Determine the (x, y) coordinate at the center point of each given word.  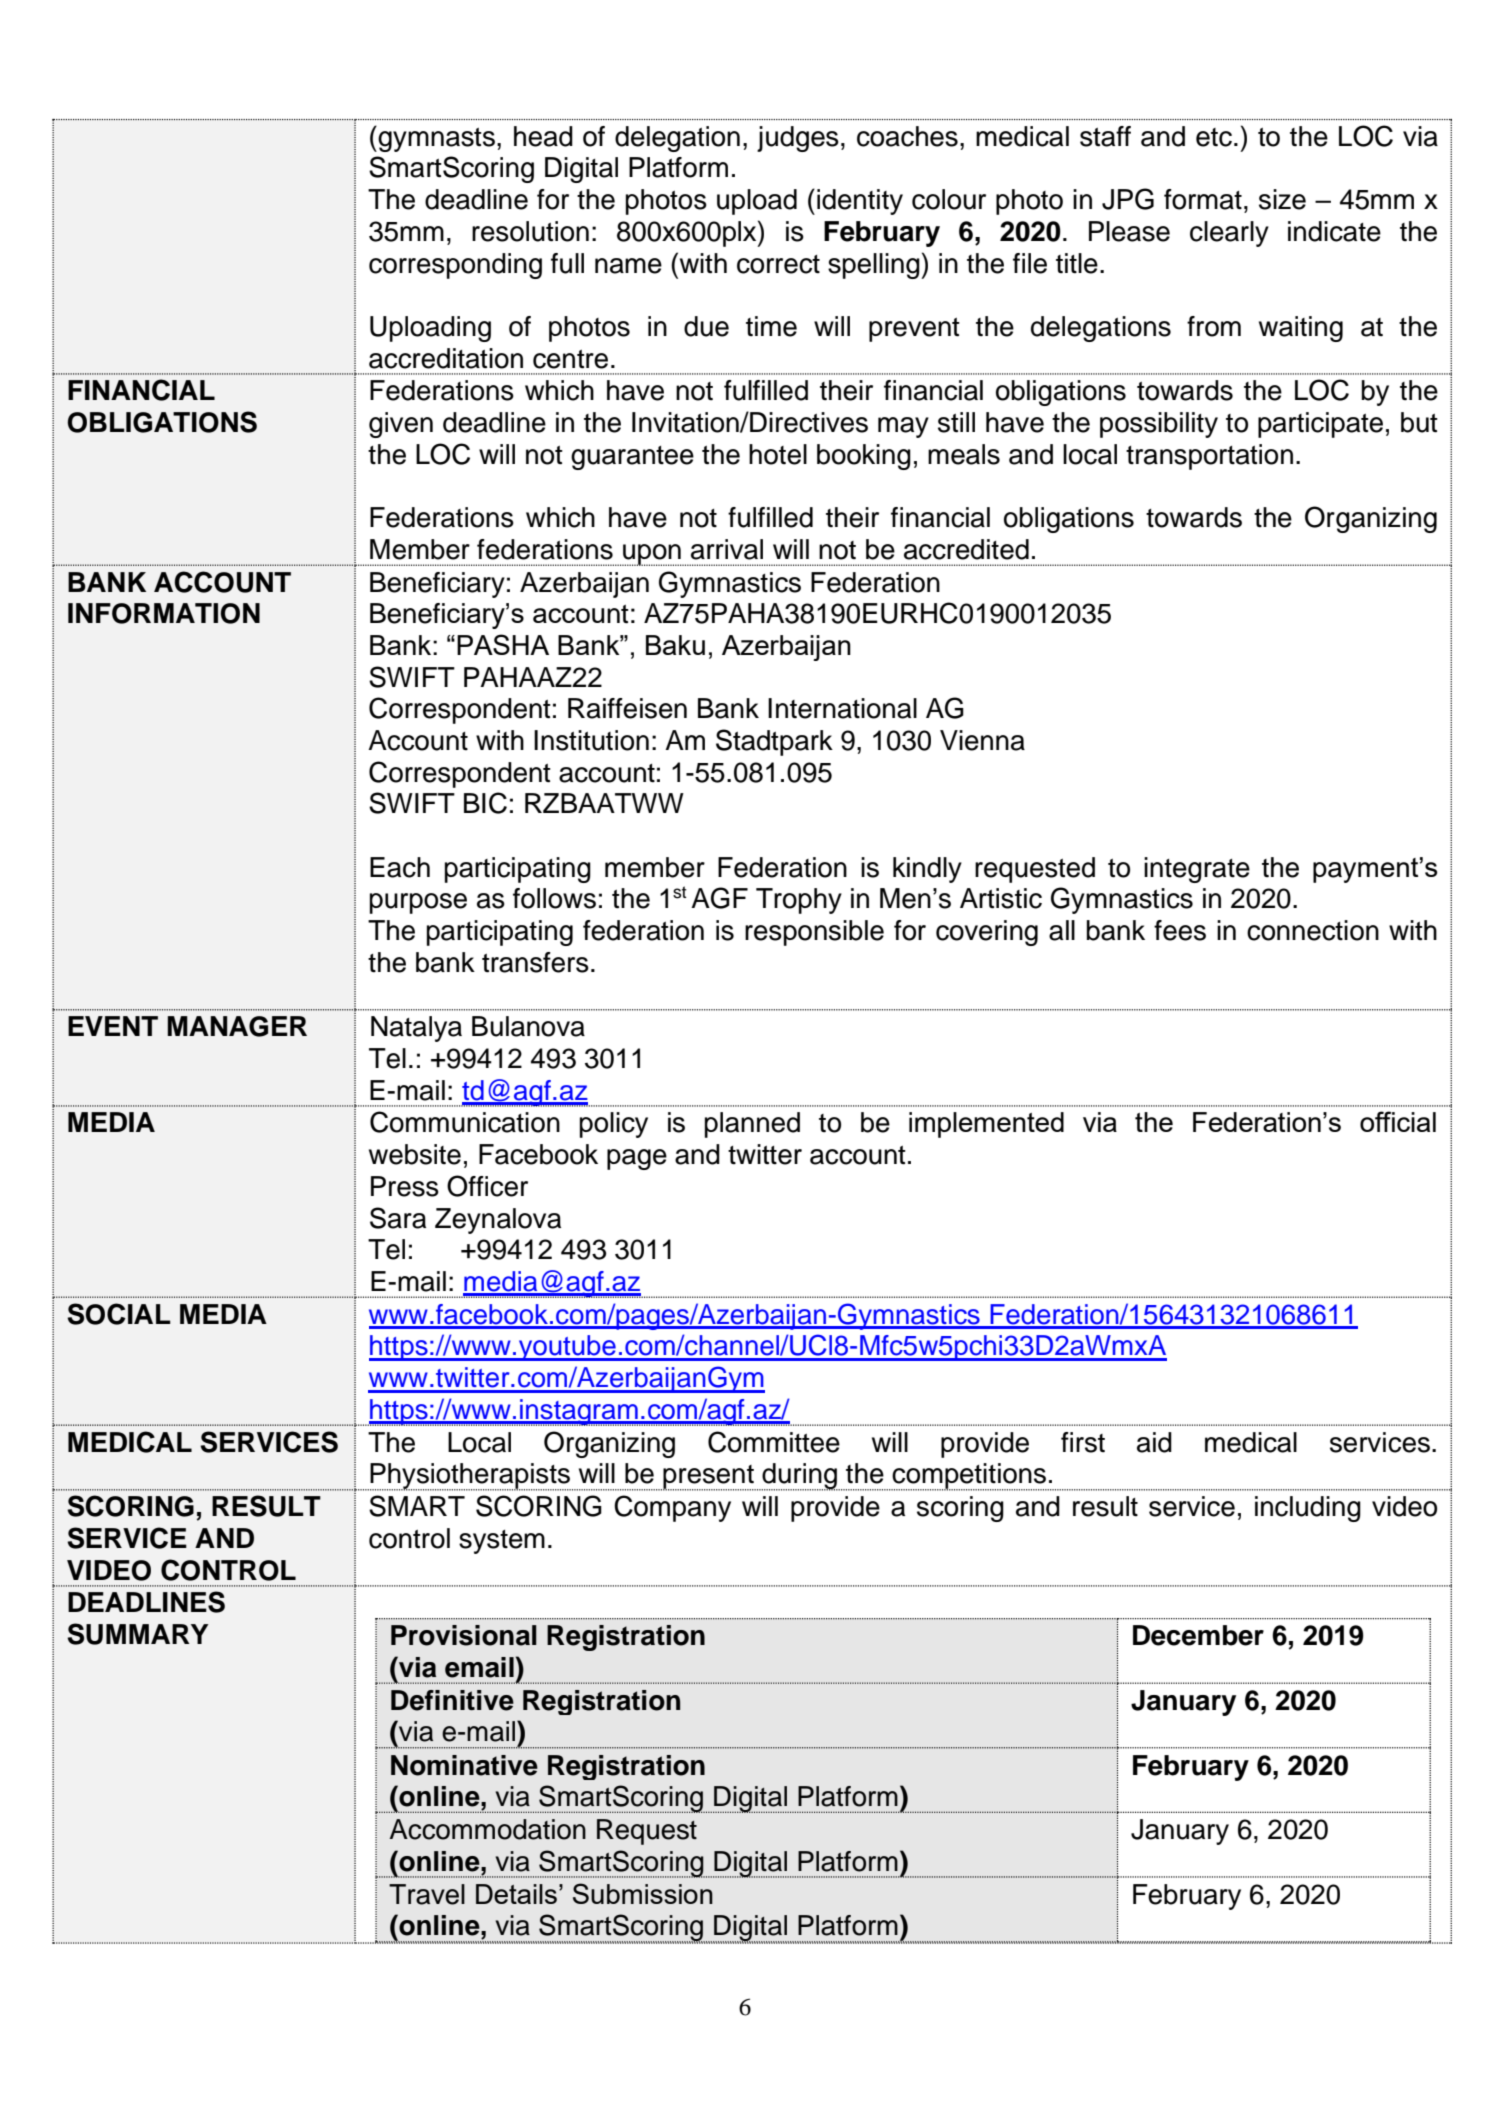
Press (405, 1186)
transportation (1209, 457)
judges (798, 139)
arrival (727, 549)
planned (752, 1125)
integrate (1197, 870)
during (799, 1477)
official (1398, 1121)
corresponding (455, 266)
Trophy (799, 901)
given (401, 425)
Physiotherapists (469, 1477)
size (1282, 199)
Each (400, 867)
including (1308, 1509)
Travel (427, 1894)
